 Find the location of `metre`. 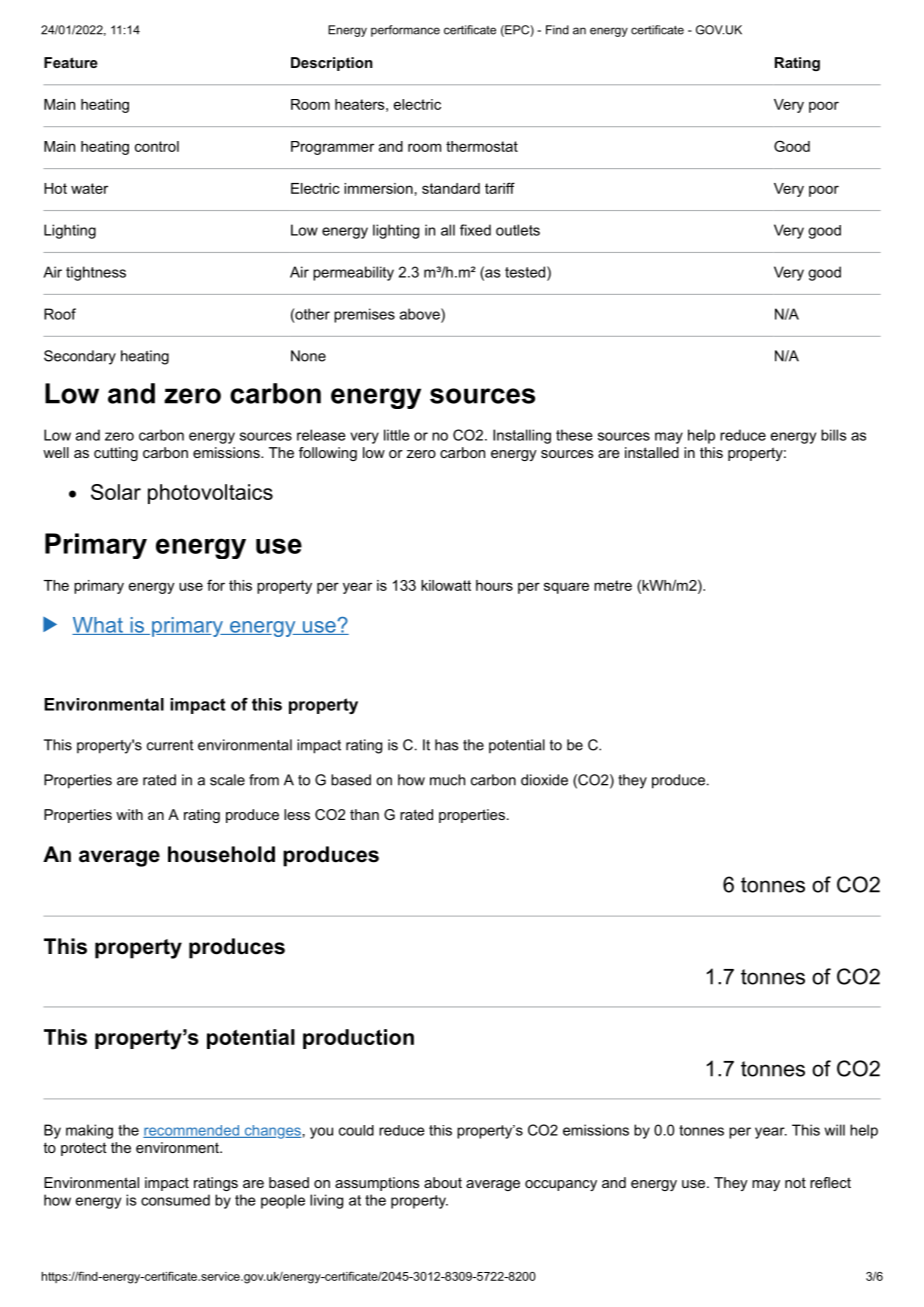

metre is located at coordinates (613, 585).
